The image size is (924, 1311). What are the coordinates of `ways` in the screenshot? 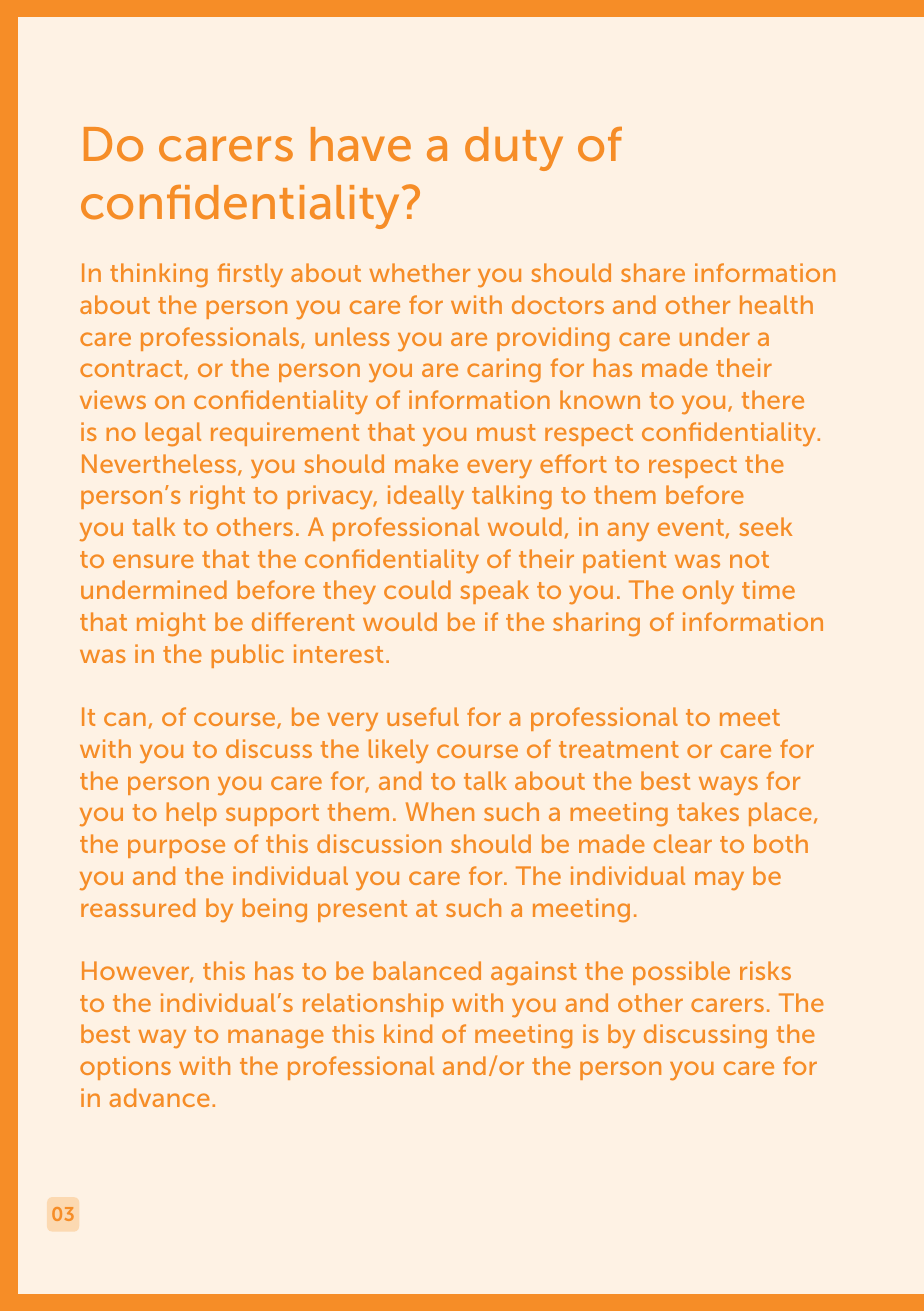 It's located at (728, 786).
